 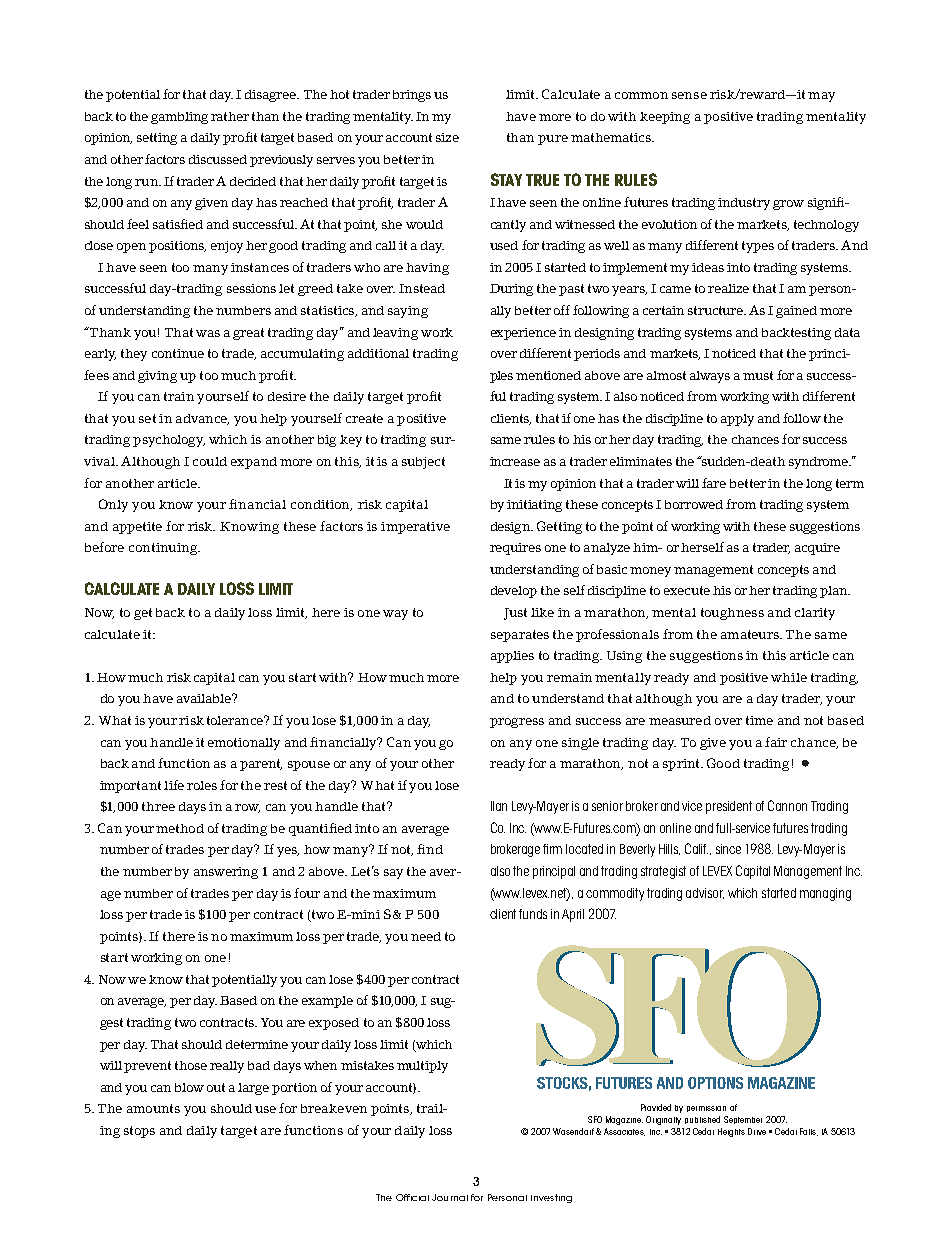 I want to click on size, so click(x=447, y=137).
